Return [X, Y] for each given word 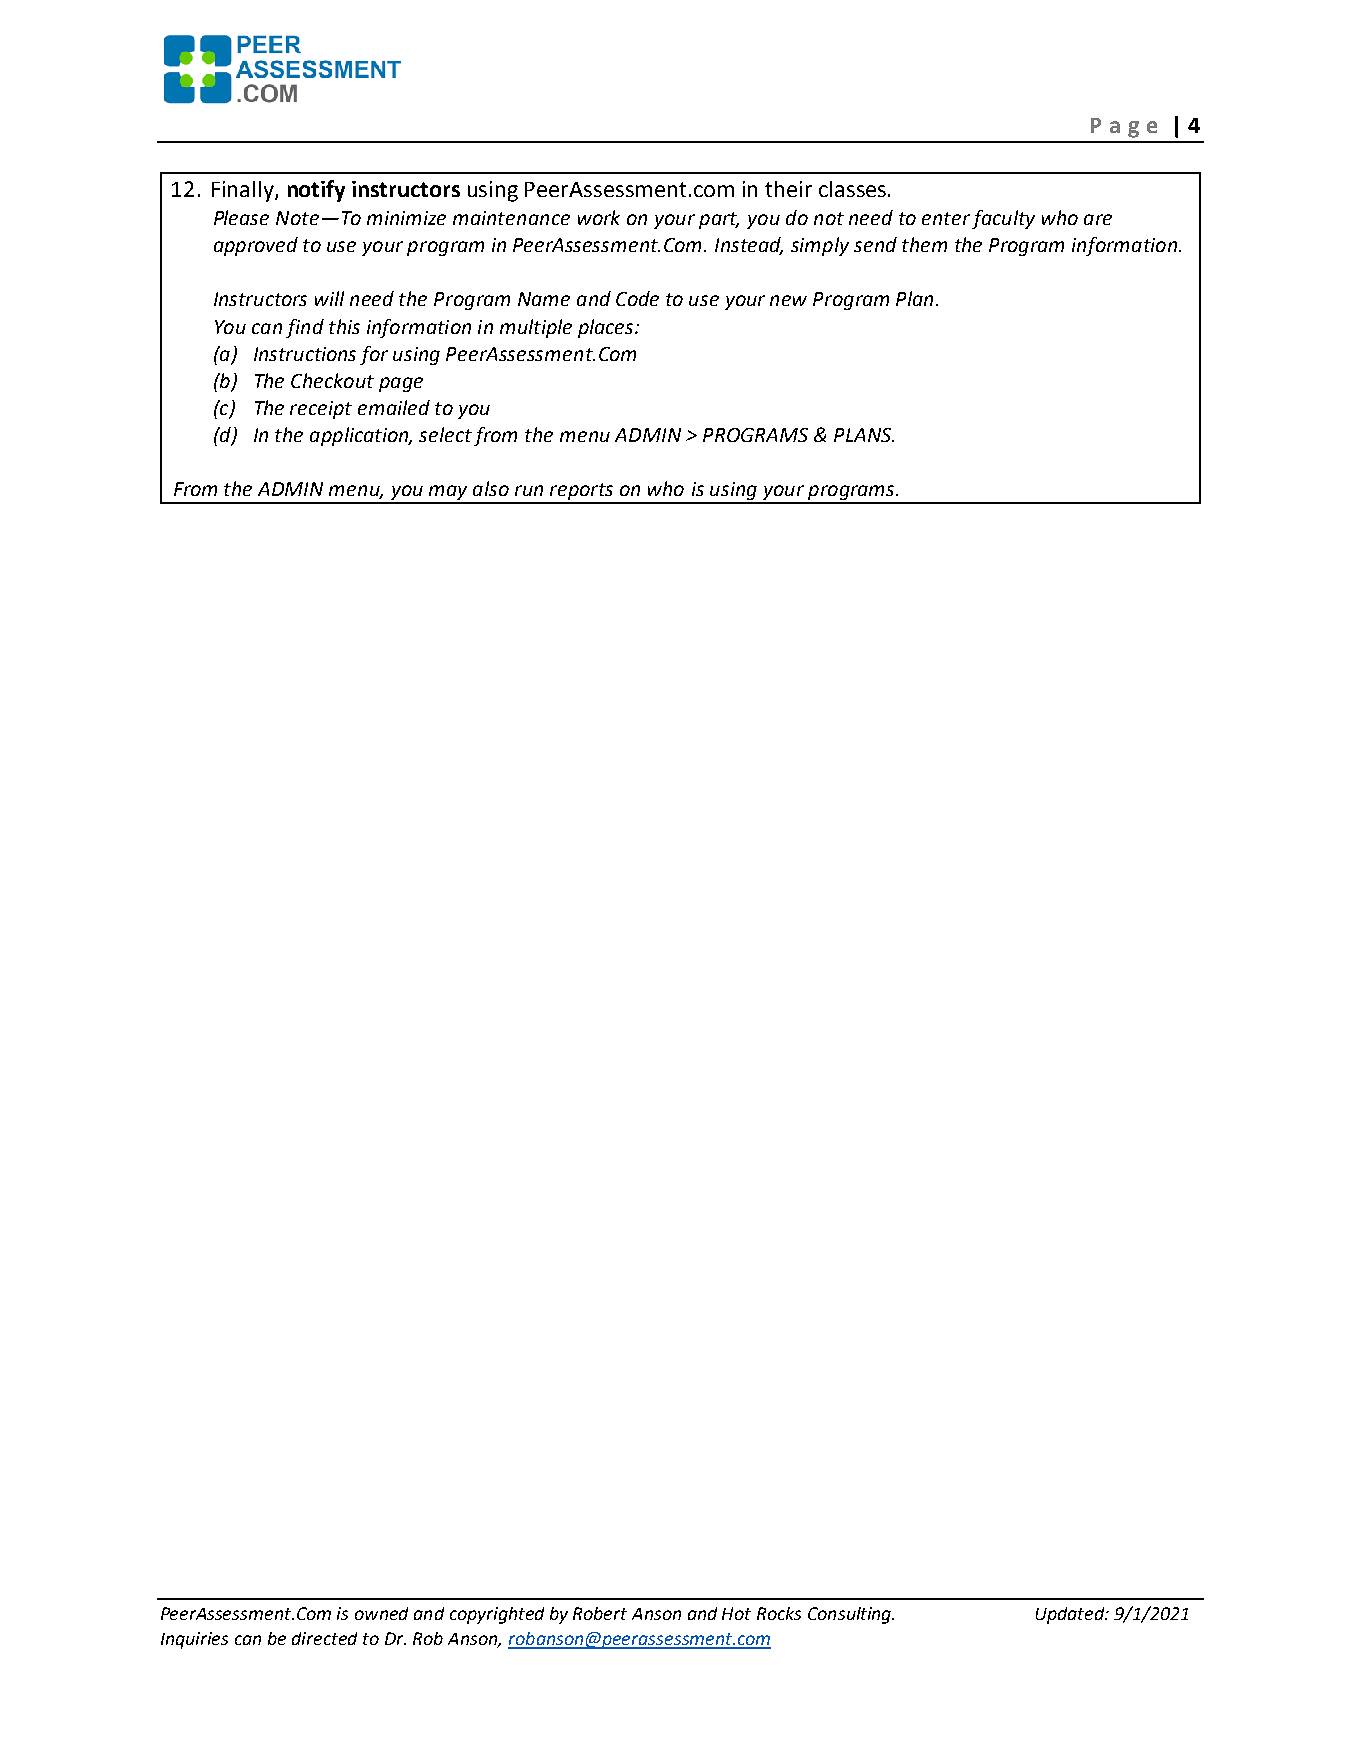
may [448, 494]
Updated [1071, 1615]
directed [324, 1638]
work [599, 217]
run [529, 490]
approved [256, 246]
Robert [600, 1613]
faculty [1003, 219]
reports [582, 493]
